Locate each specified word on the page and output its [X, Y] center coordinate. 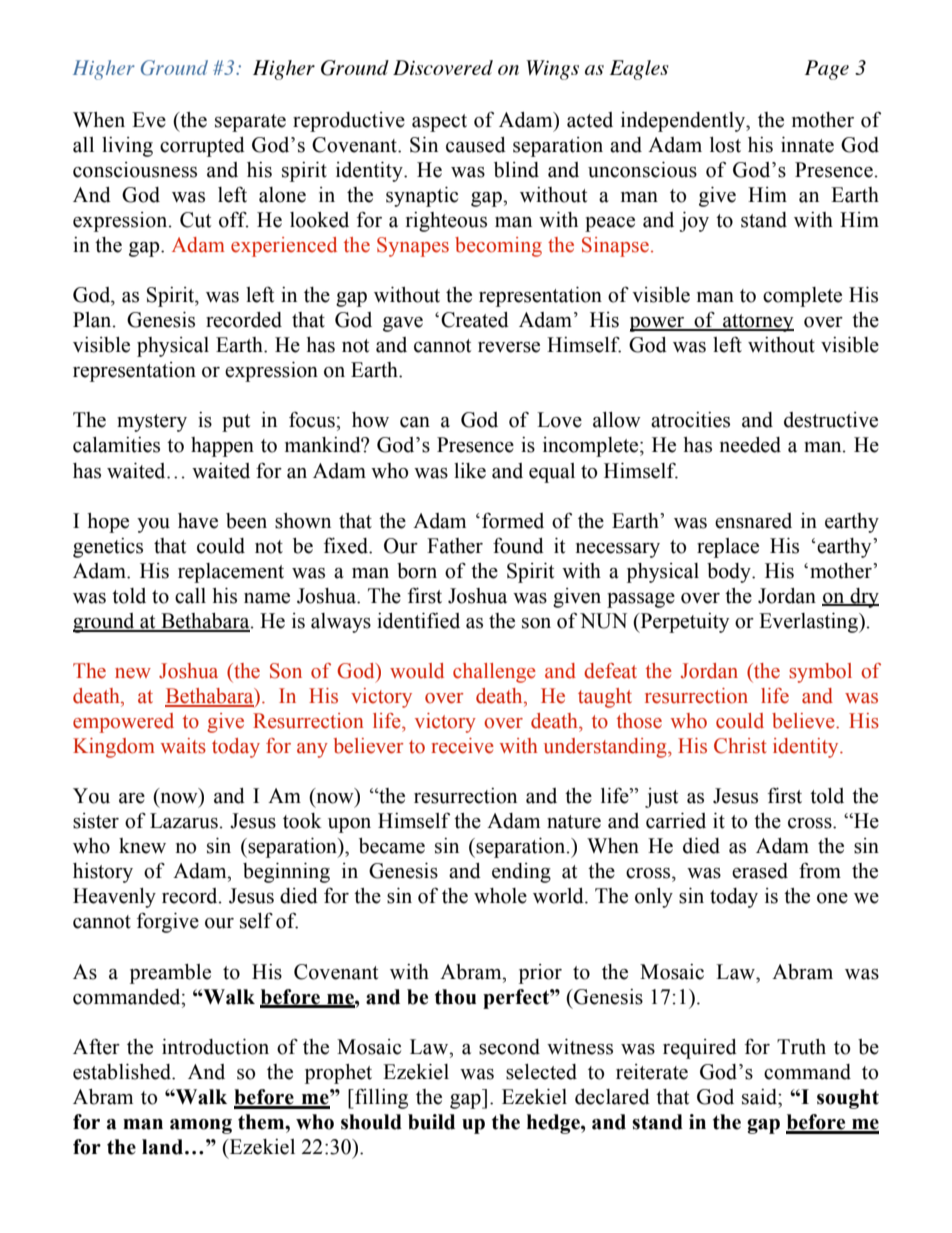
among [201, 1126]
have [198, 521]
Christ [740, 746]
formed [513, 521]
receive [462, 746]
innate [807, 145]
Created [475, 320]
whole [500, 896]
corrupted [202, 147]
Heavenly [114, 898]
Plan [93, 320]
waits [183, 746]
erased [760, 871]
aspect [439, 123]
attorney [757, 323]
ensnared [753, 521]
